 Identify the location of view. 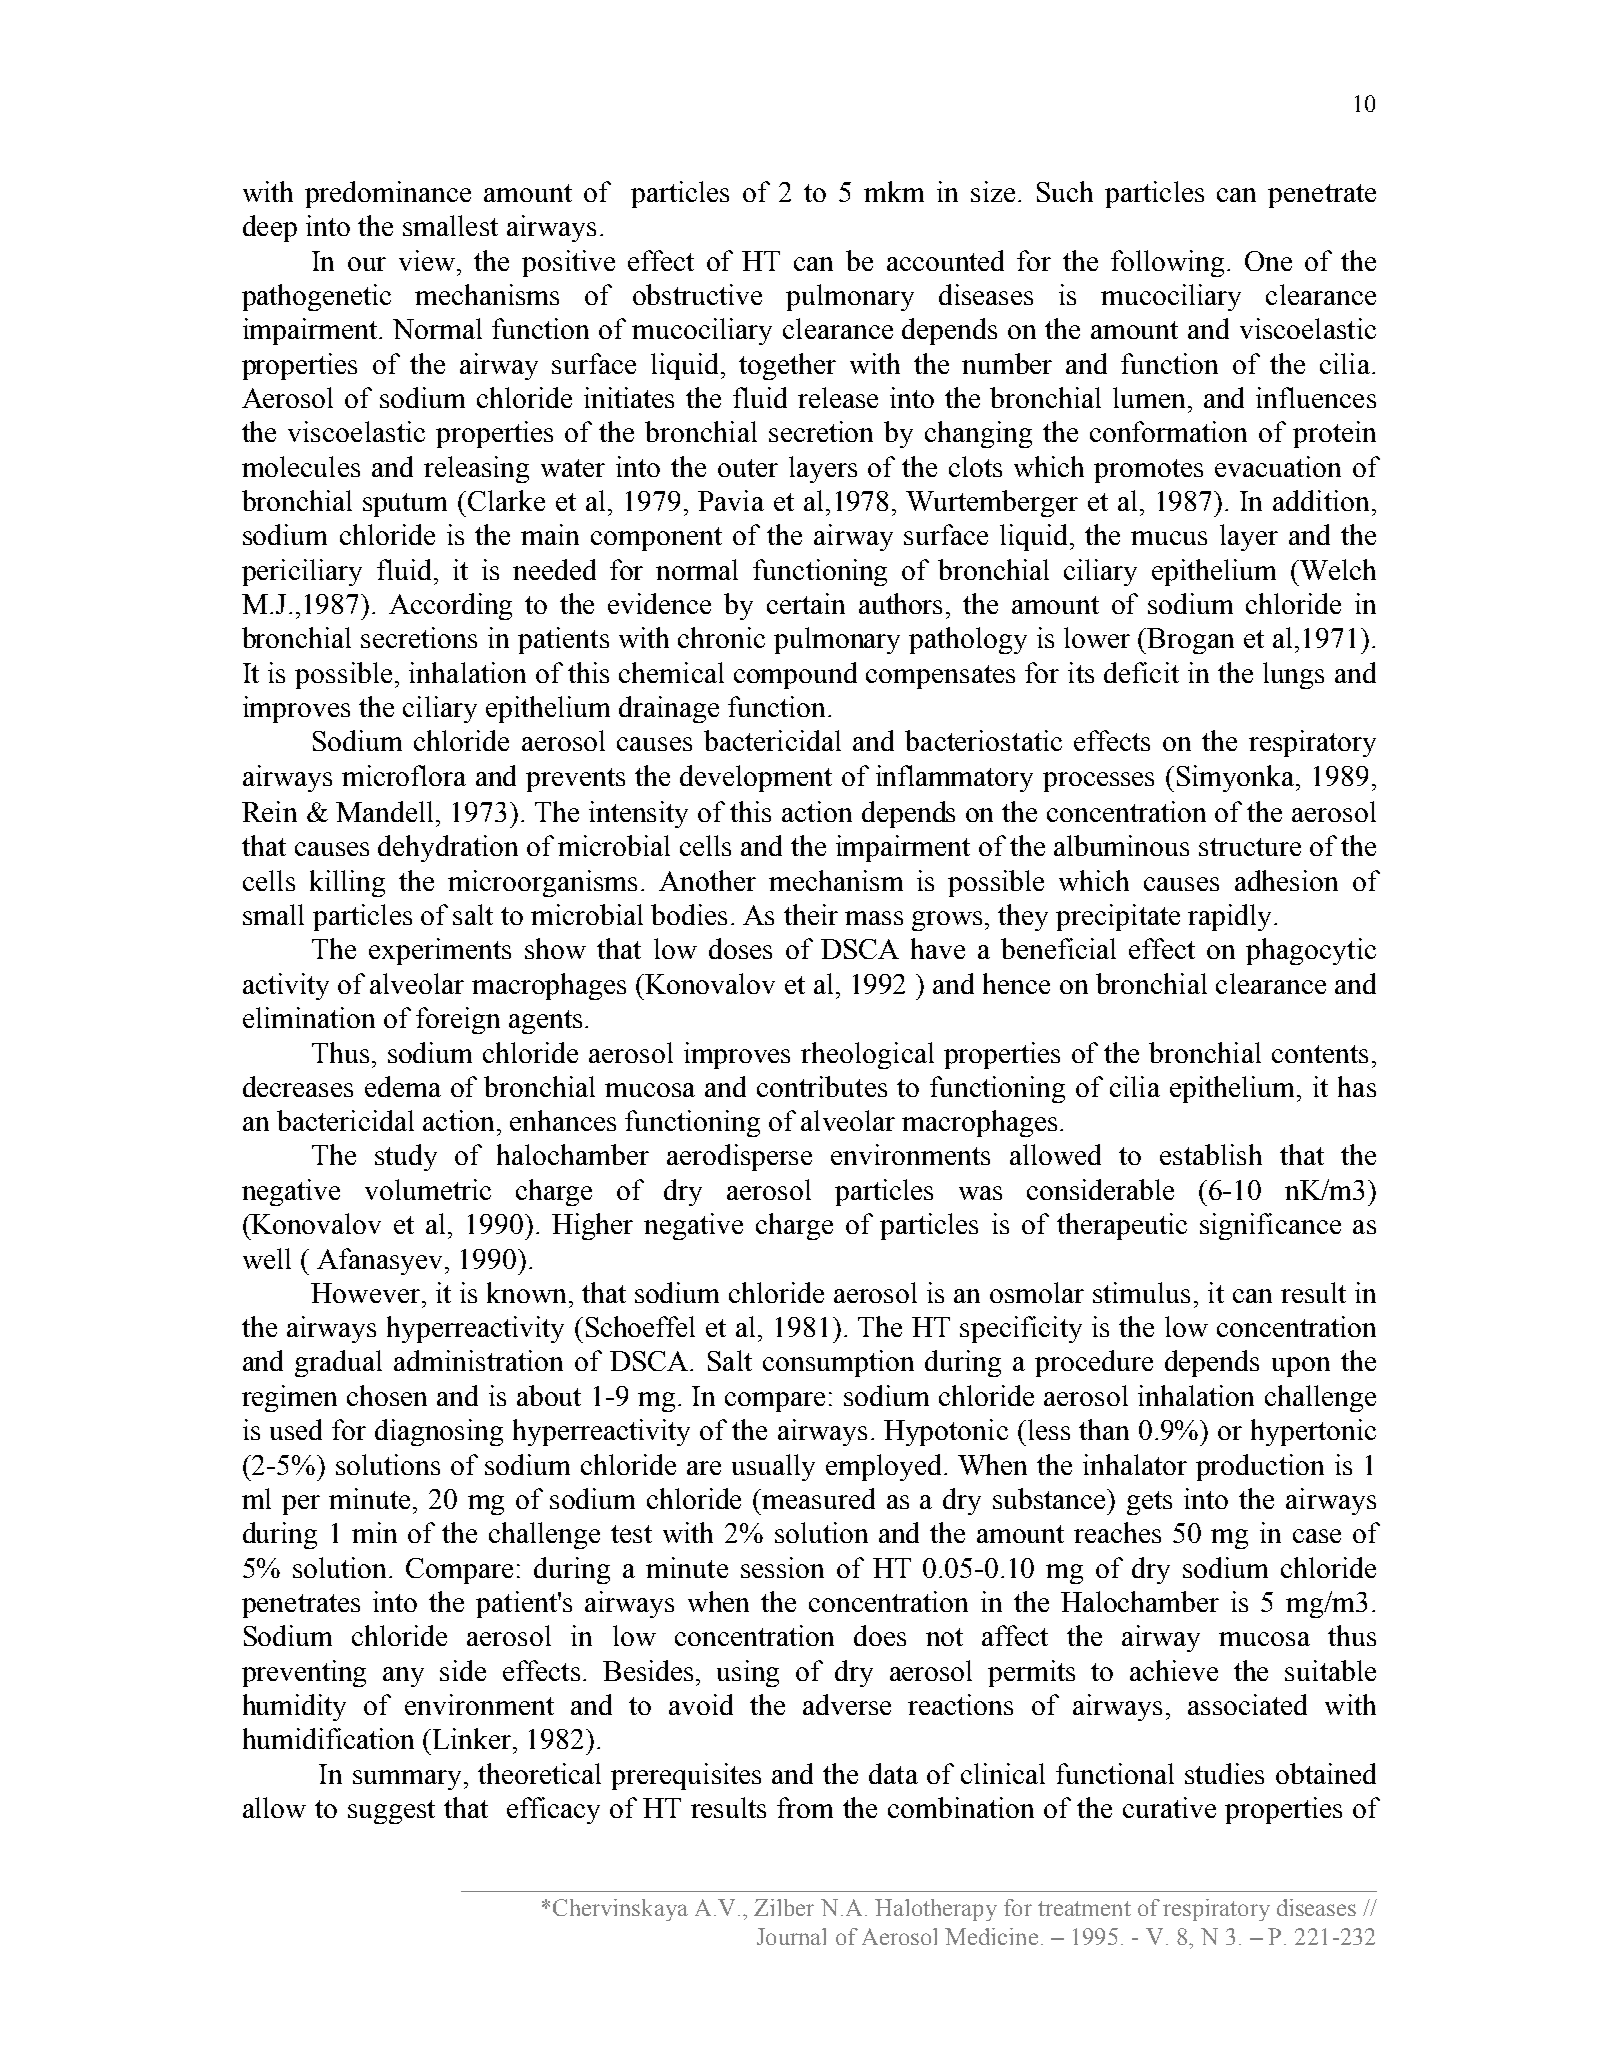
(428, 260).
